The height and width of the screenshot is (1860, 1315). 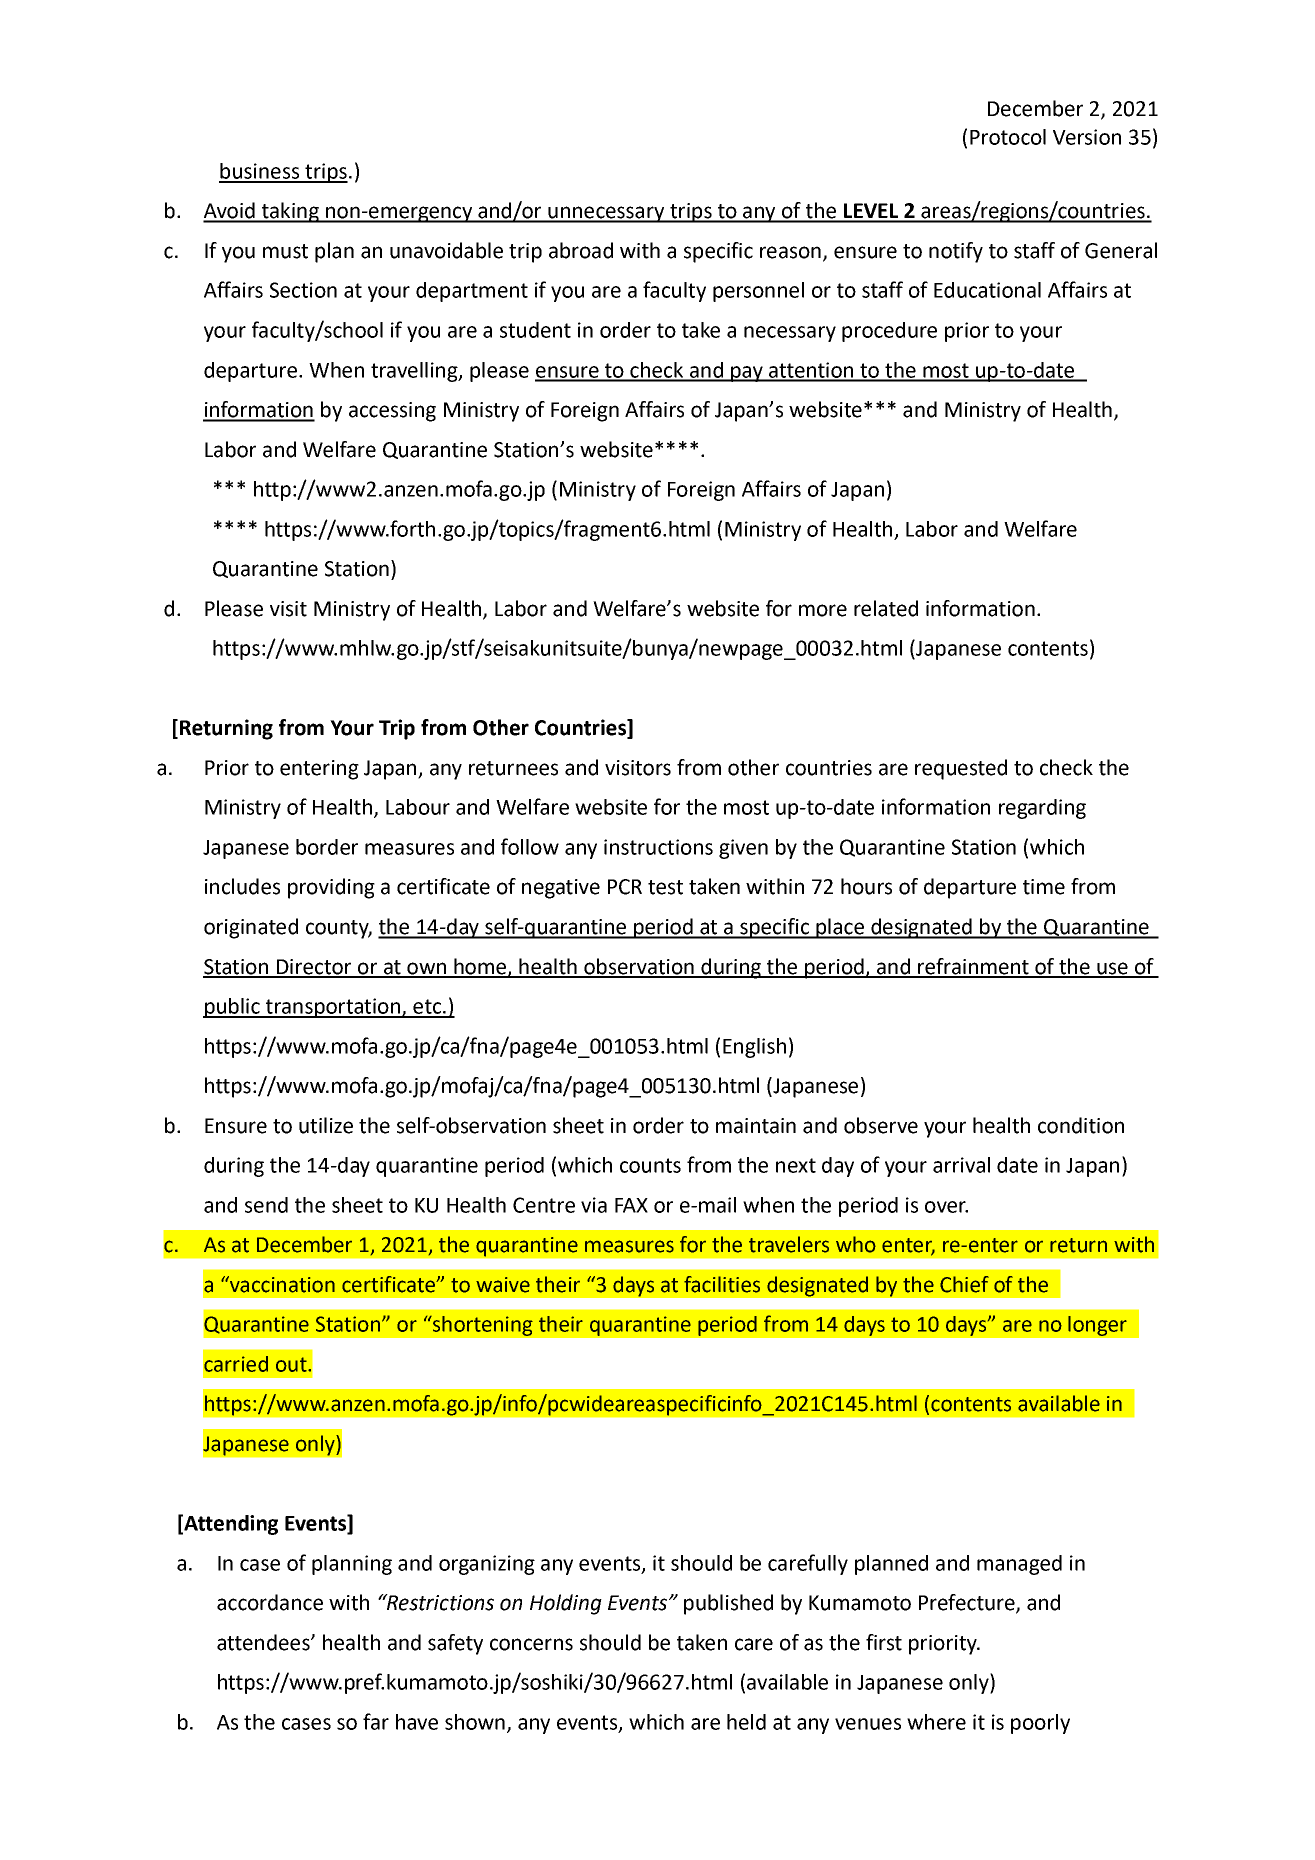 What do you see at coordinates (1008, 137) in the screenshot?
I see `Protocol` at bounding box center [1008, 137].
